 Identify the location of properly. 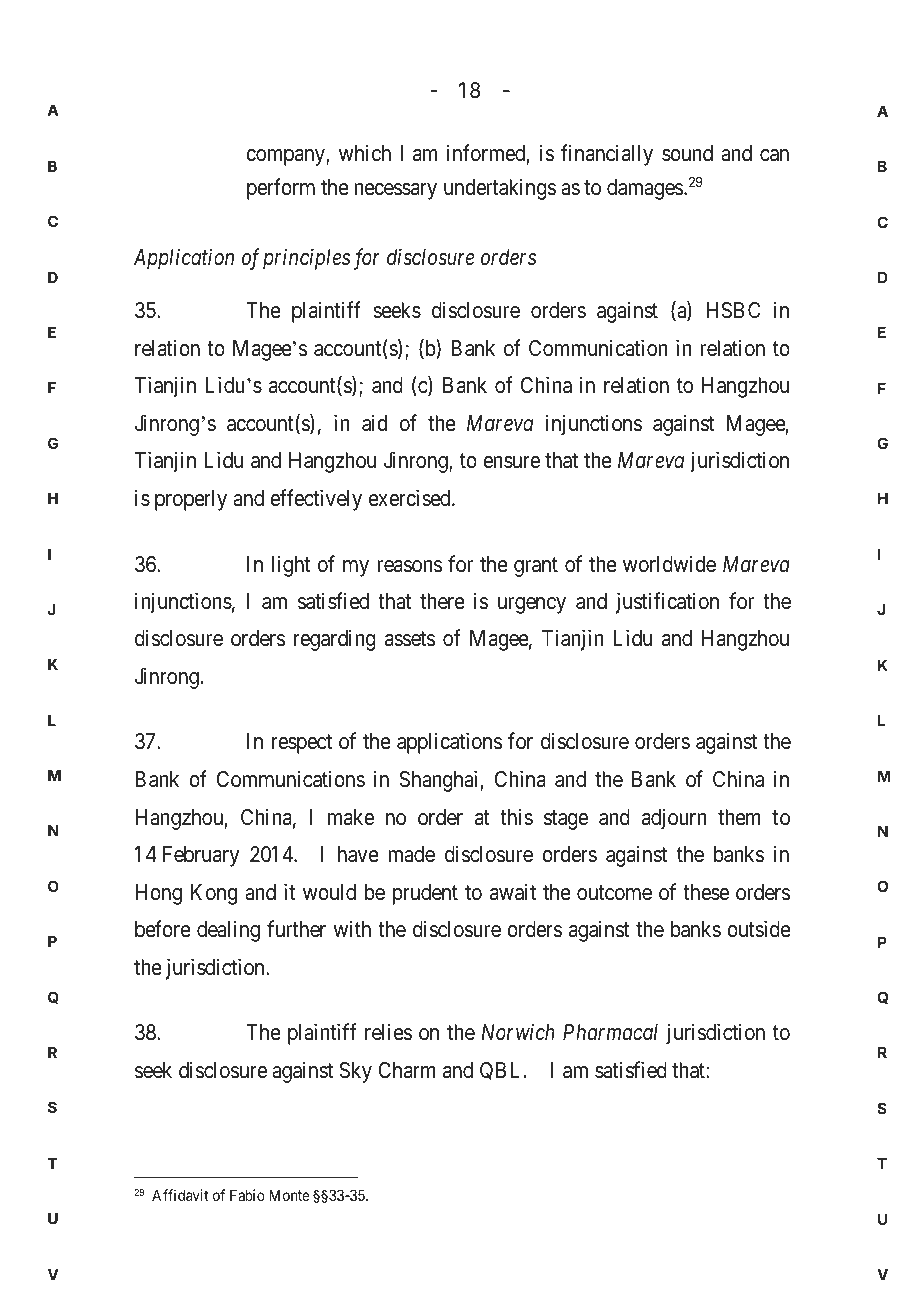
(191, 500).
